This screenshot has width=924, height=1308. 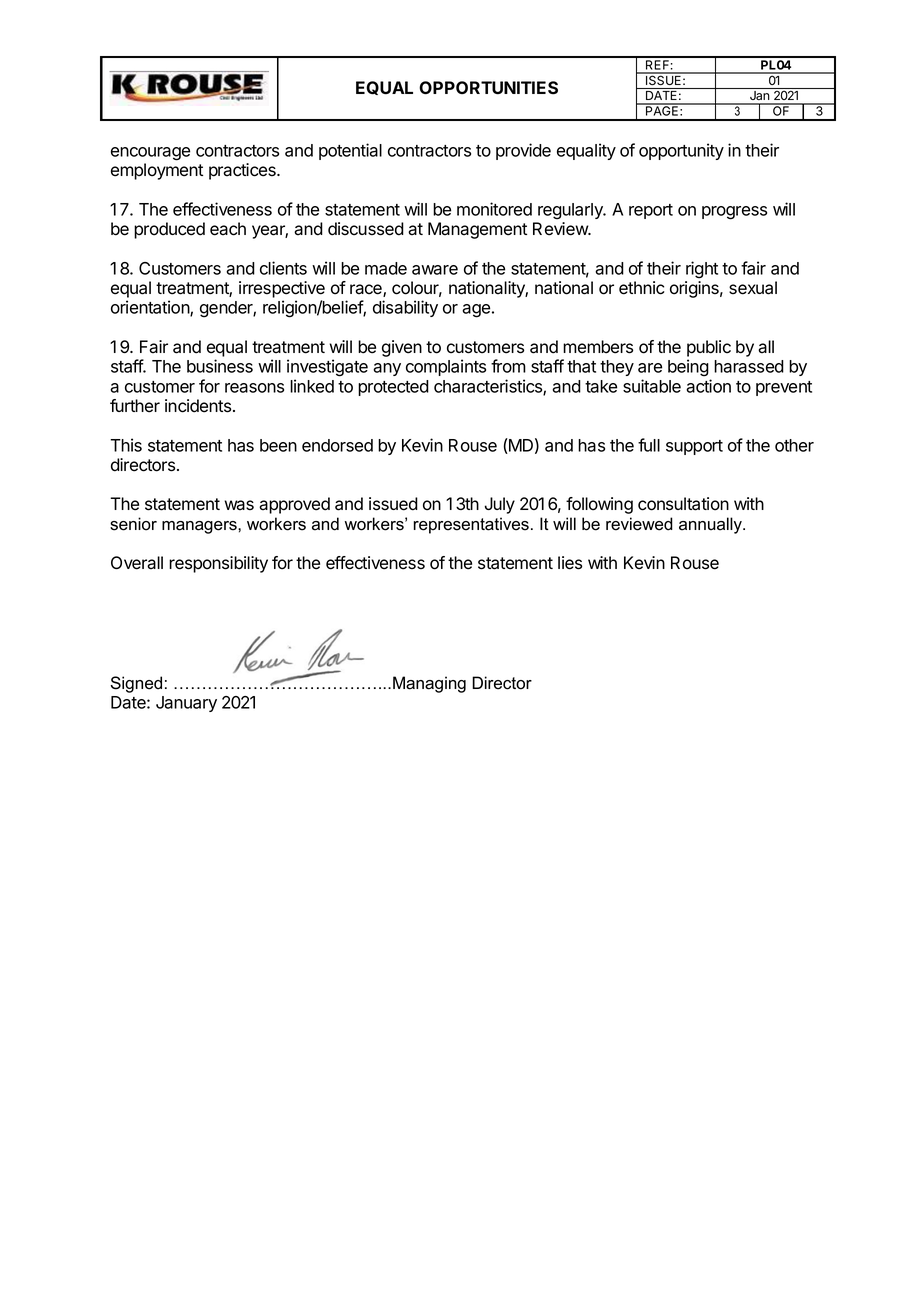 I want to click on OPPORTUNITIES, so click(x=488, y=88).
